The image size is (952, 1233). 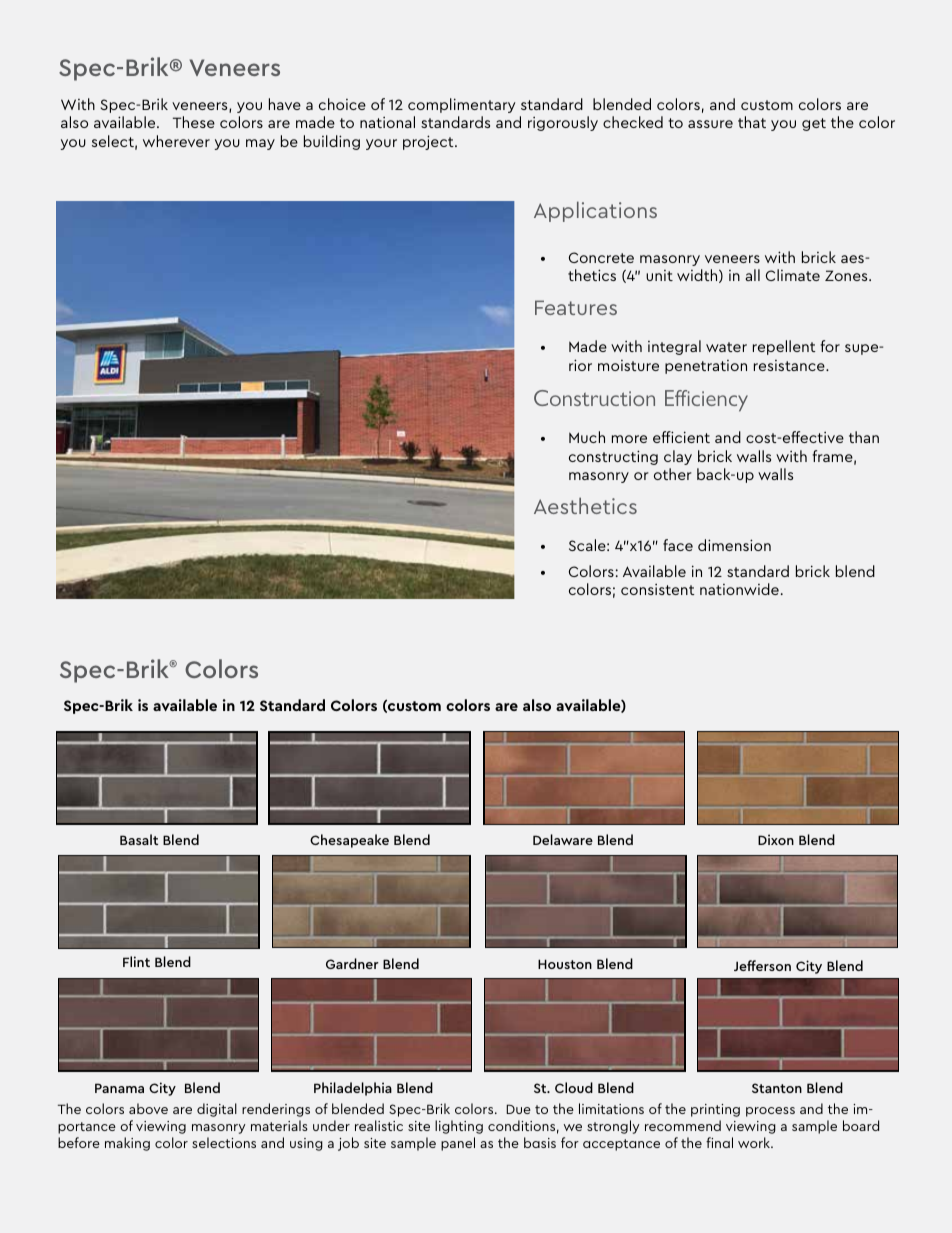 I want to click on consistent, so click(x=658, y=589).
